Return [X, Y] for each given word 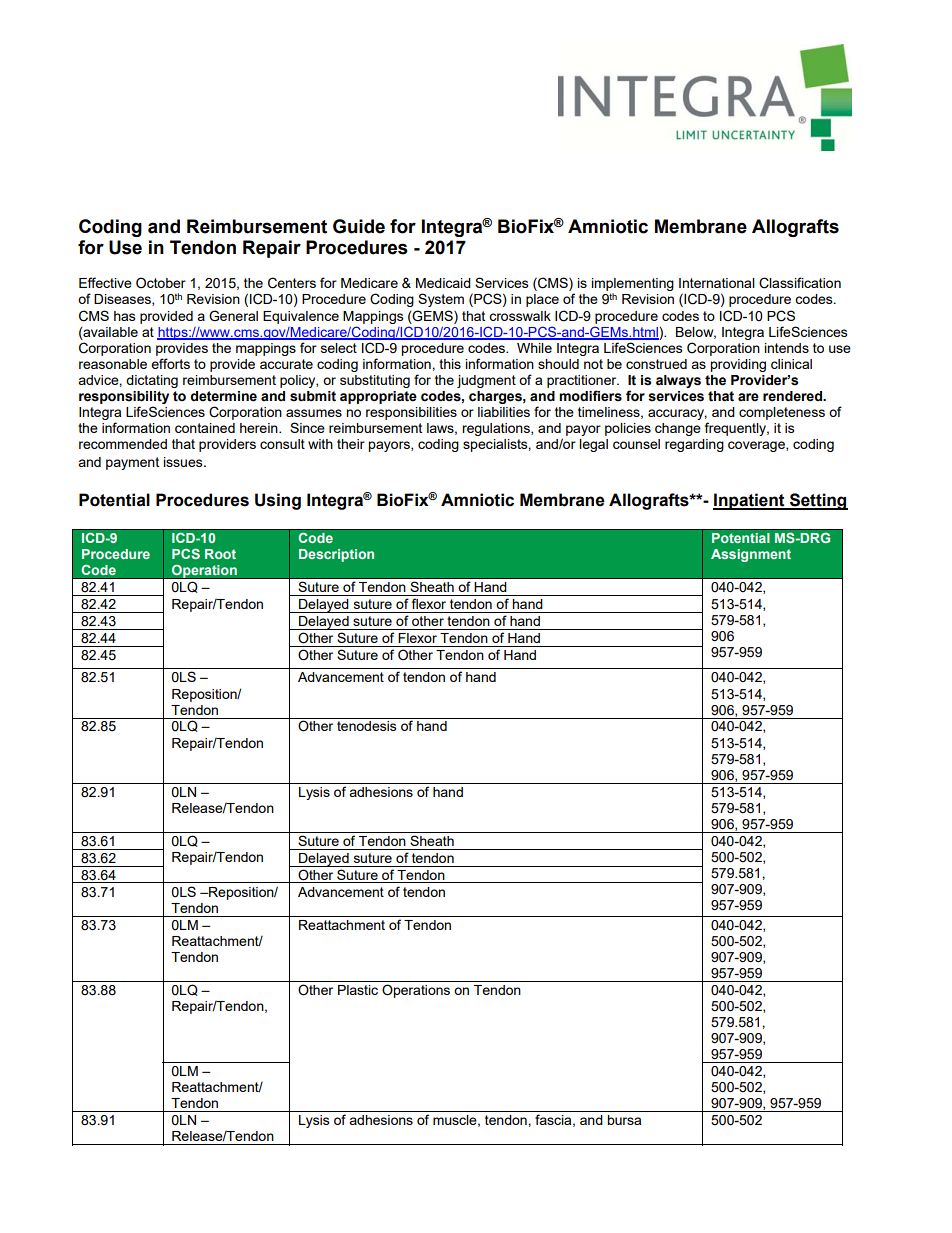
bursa [624, 1120]
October [161, 283]
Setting [818, 501]
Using [278, 501]
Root [220, 554]
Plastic [358, 990]
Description [336, 555]
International [717, 283]
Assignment [751, 555]
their [351, 444]
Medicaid [443, 283]
